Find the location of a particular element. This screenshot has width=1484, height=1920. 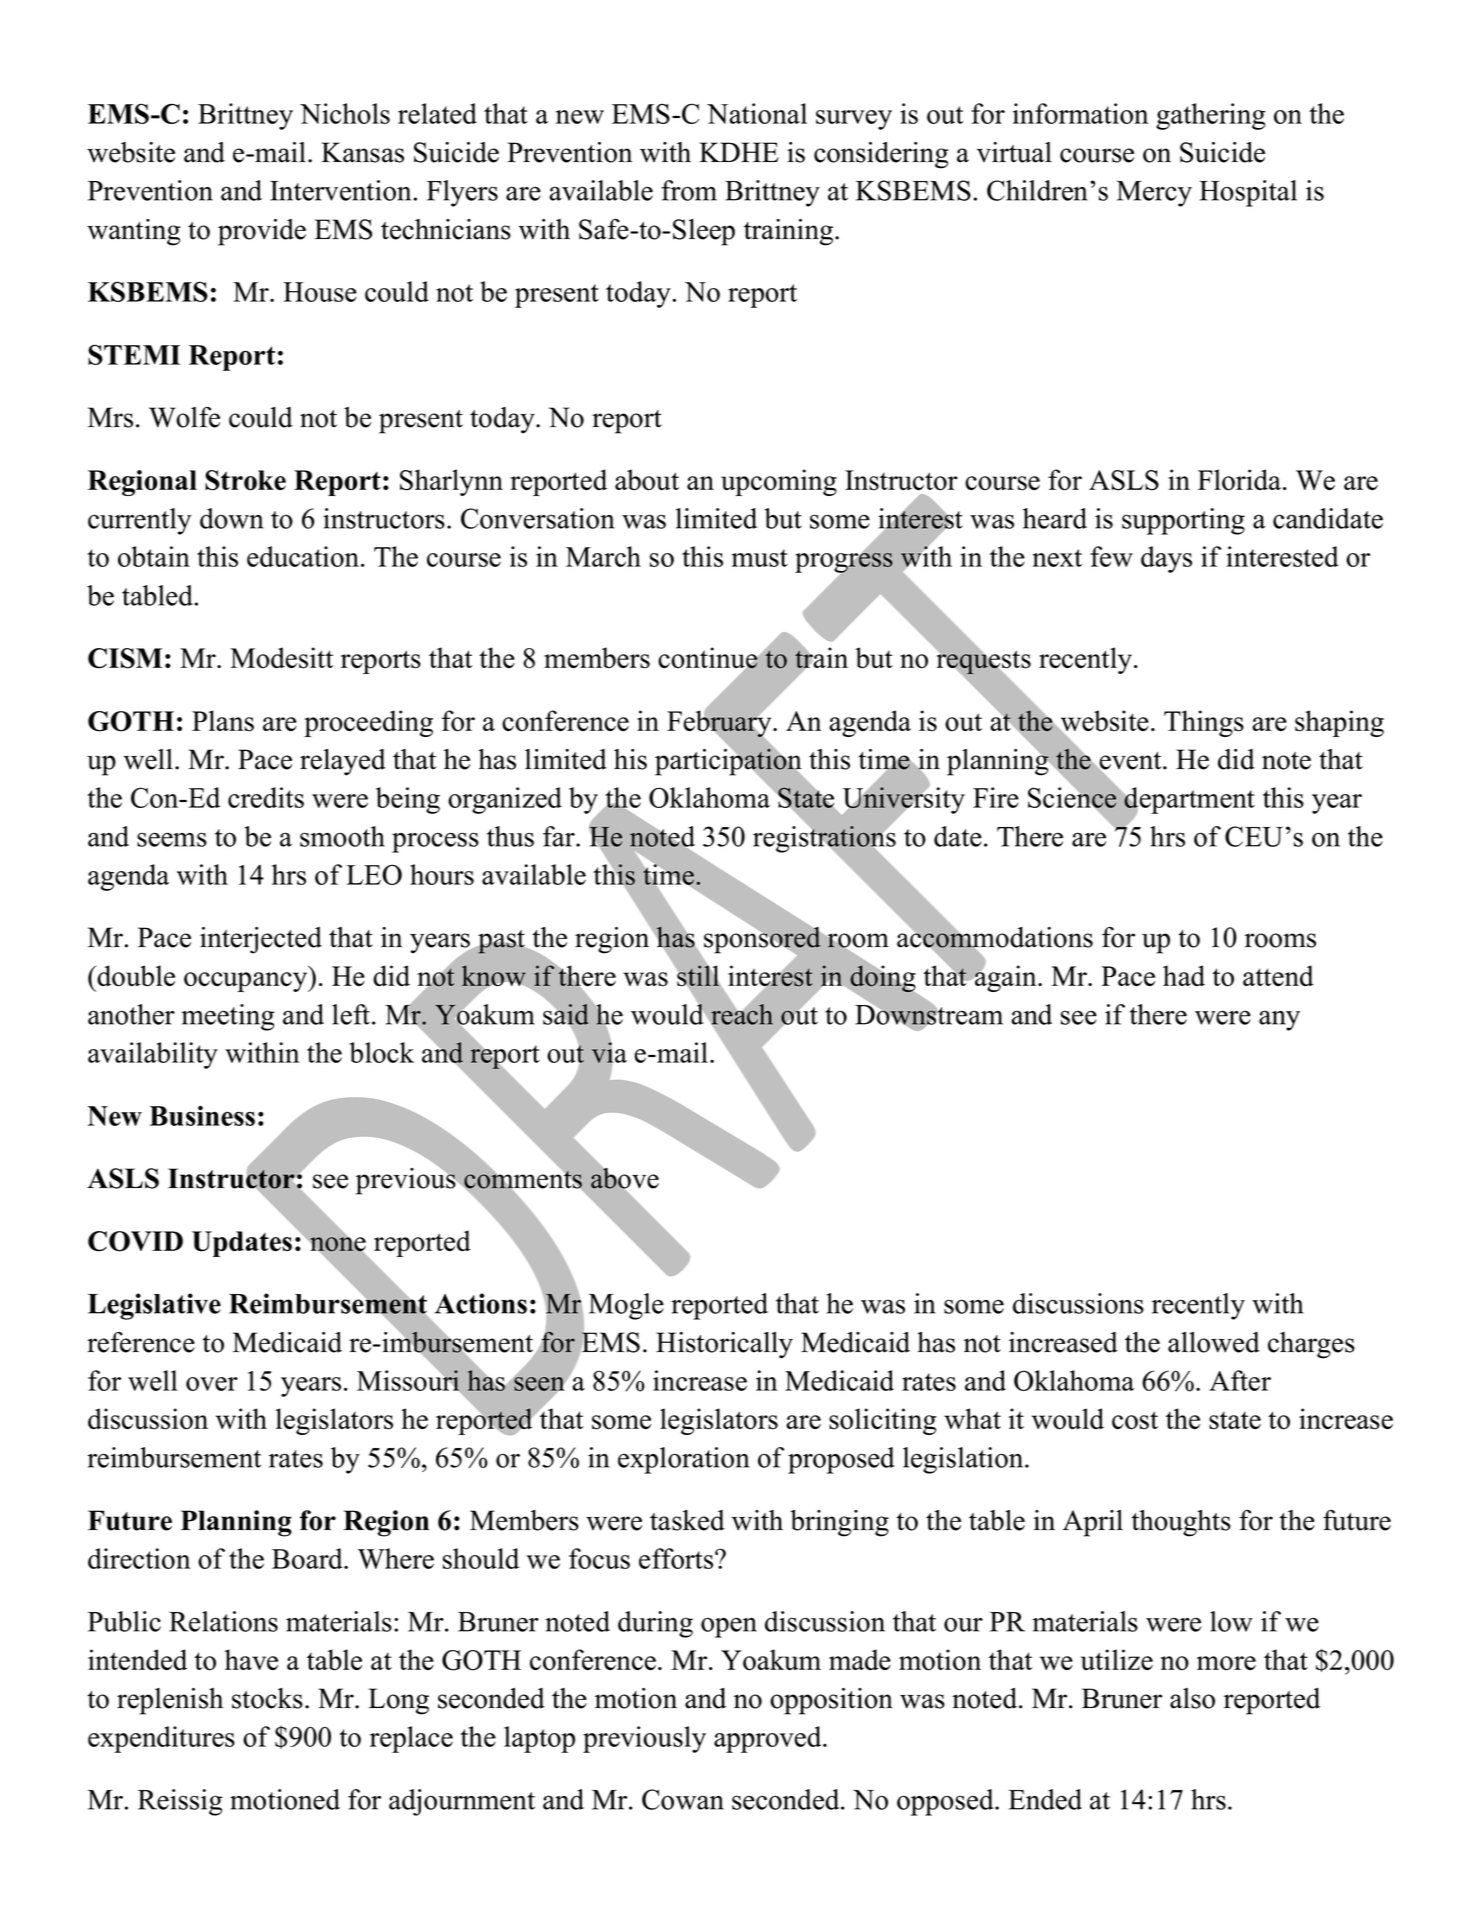

Business is located at coordinates (202, 1116).
